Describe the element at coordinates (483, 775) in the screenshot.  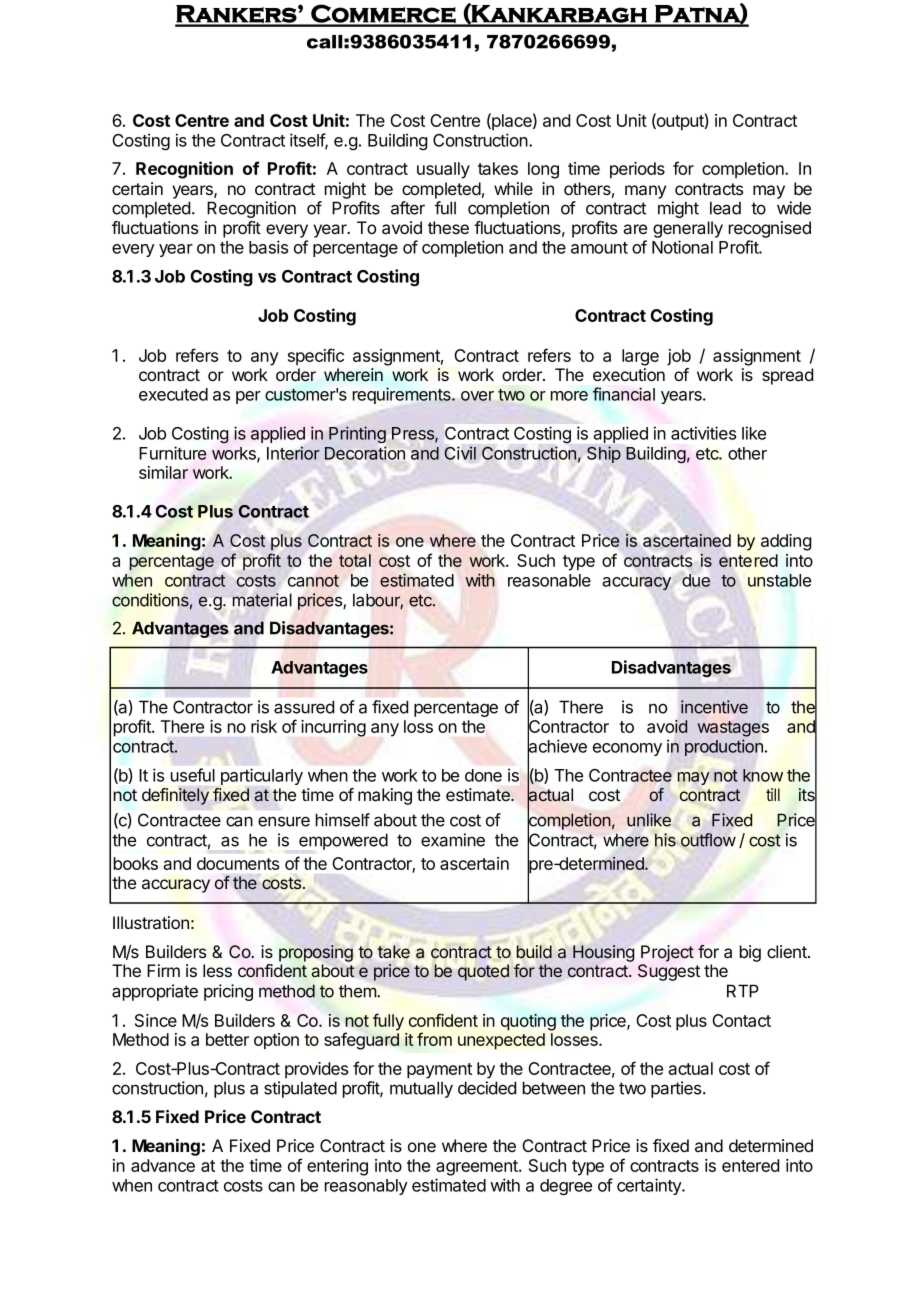
I see `done` at that location.
